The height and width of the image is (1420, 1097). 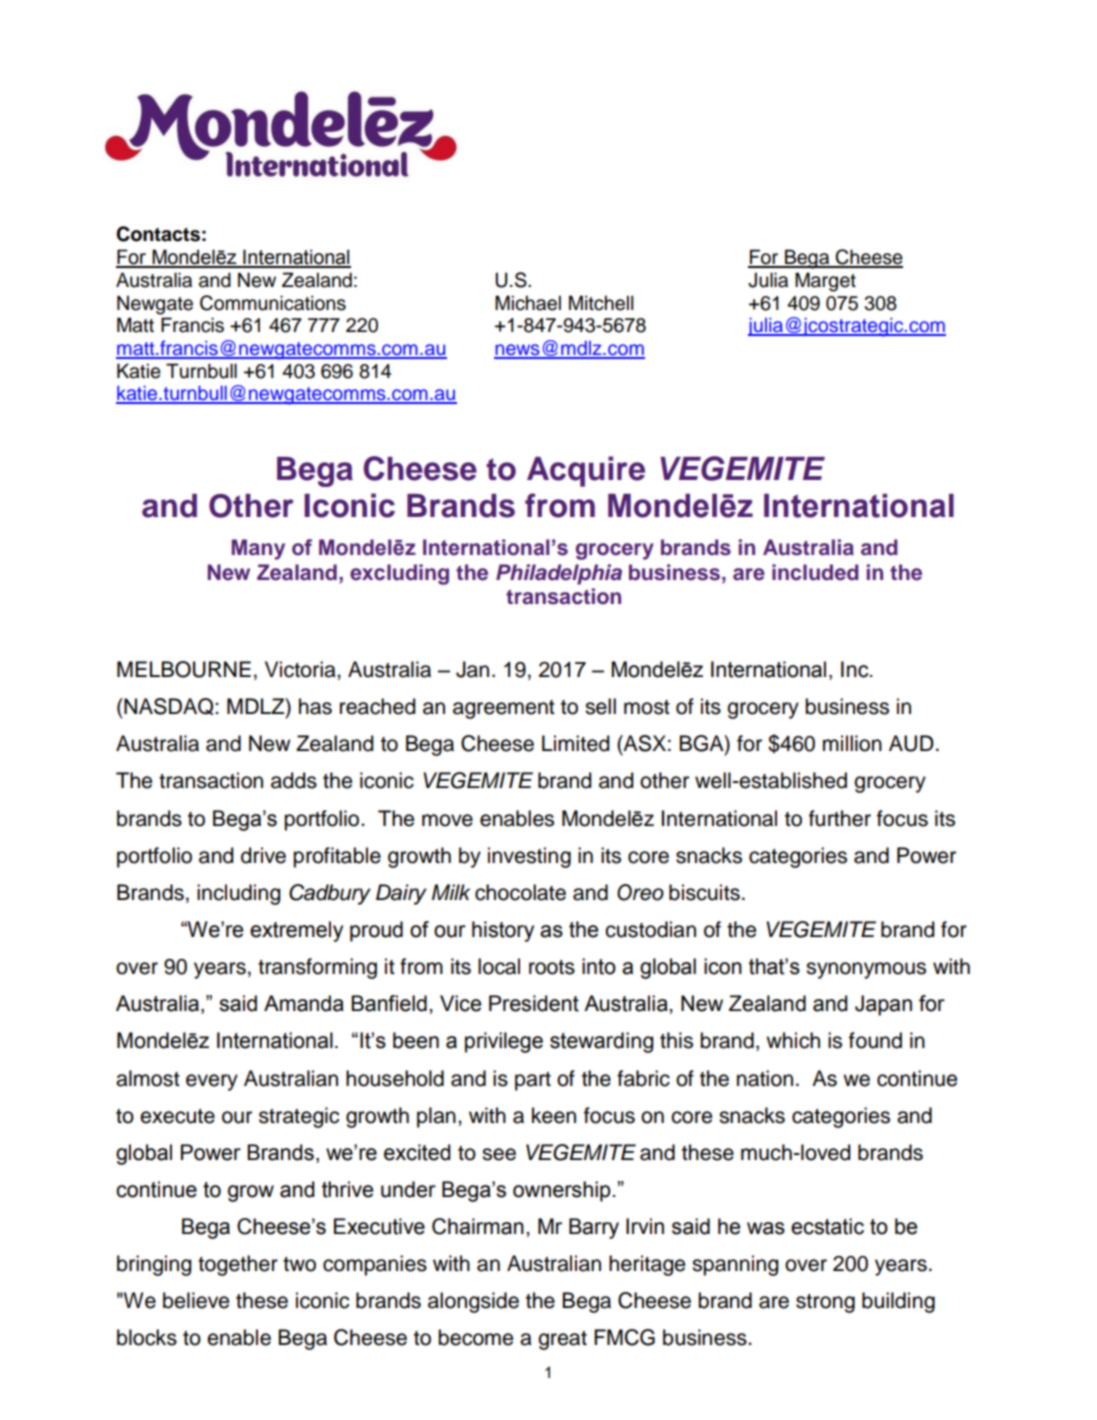 What do you see at coordinates (196, 1300) in the image?
I see `believe` at bounding box center [196, 1300].
